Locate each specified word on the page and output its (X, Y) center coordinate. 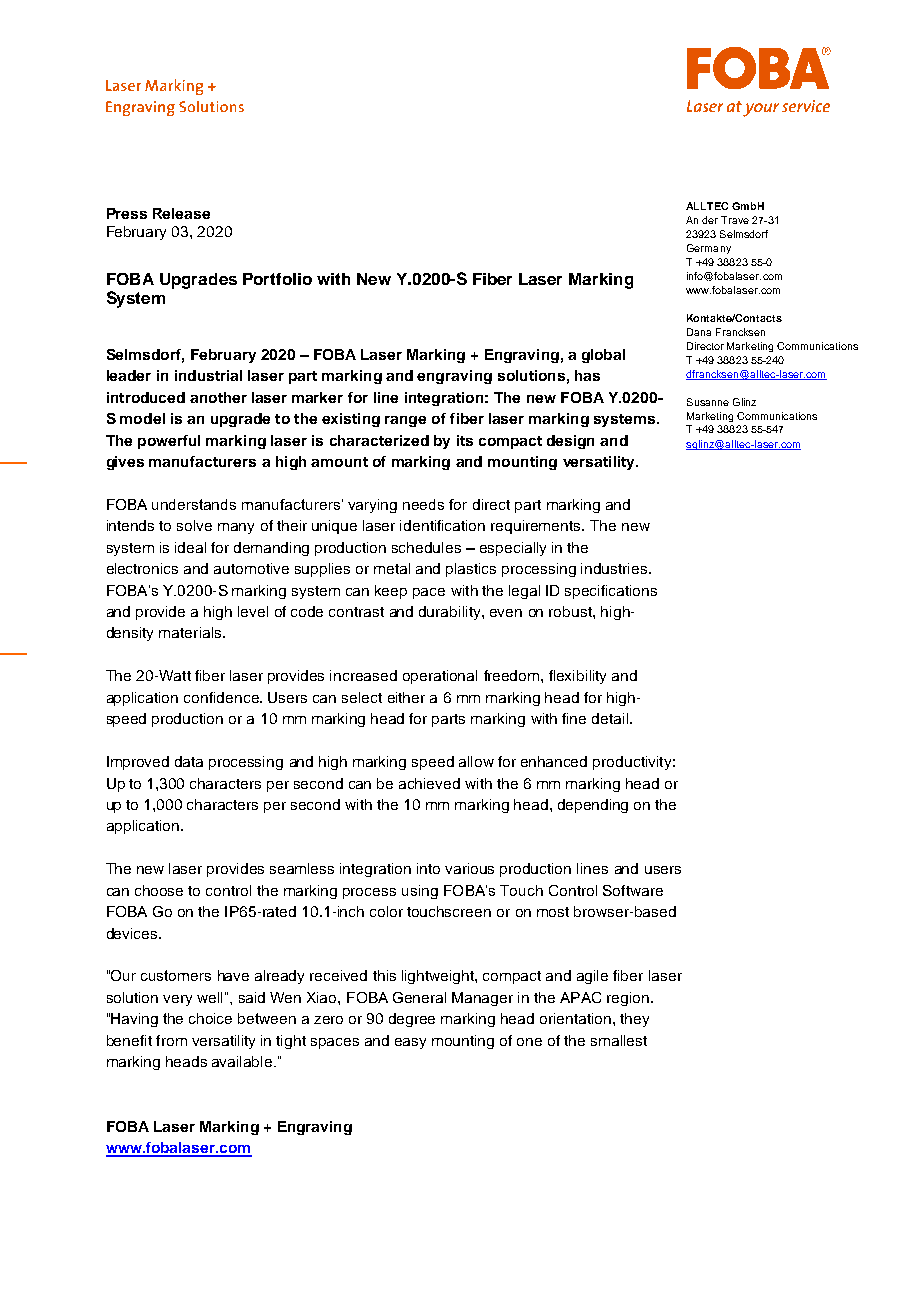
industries (615, 568)
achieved (429, 783)
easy (410, 1043)
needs (423, 504)
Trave (735, 220)
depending (593, 806)
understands (194, 504)
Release (181, 213)
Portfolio (277, 279)
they (634, 1020)
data (189, 761)
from (171, 1040)
